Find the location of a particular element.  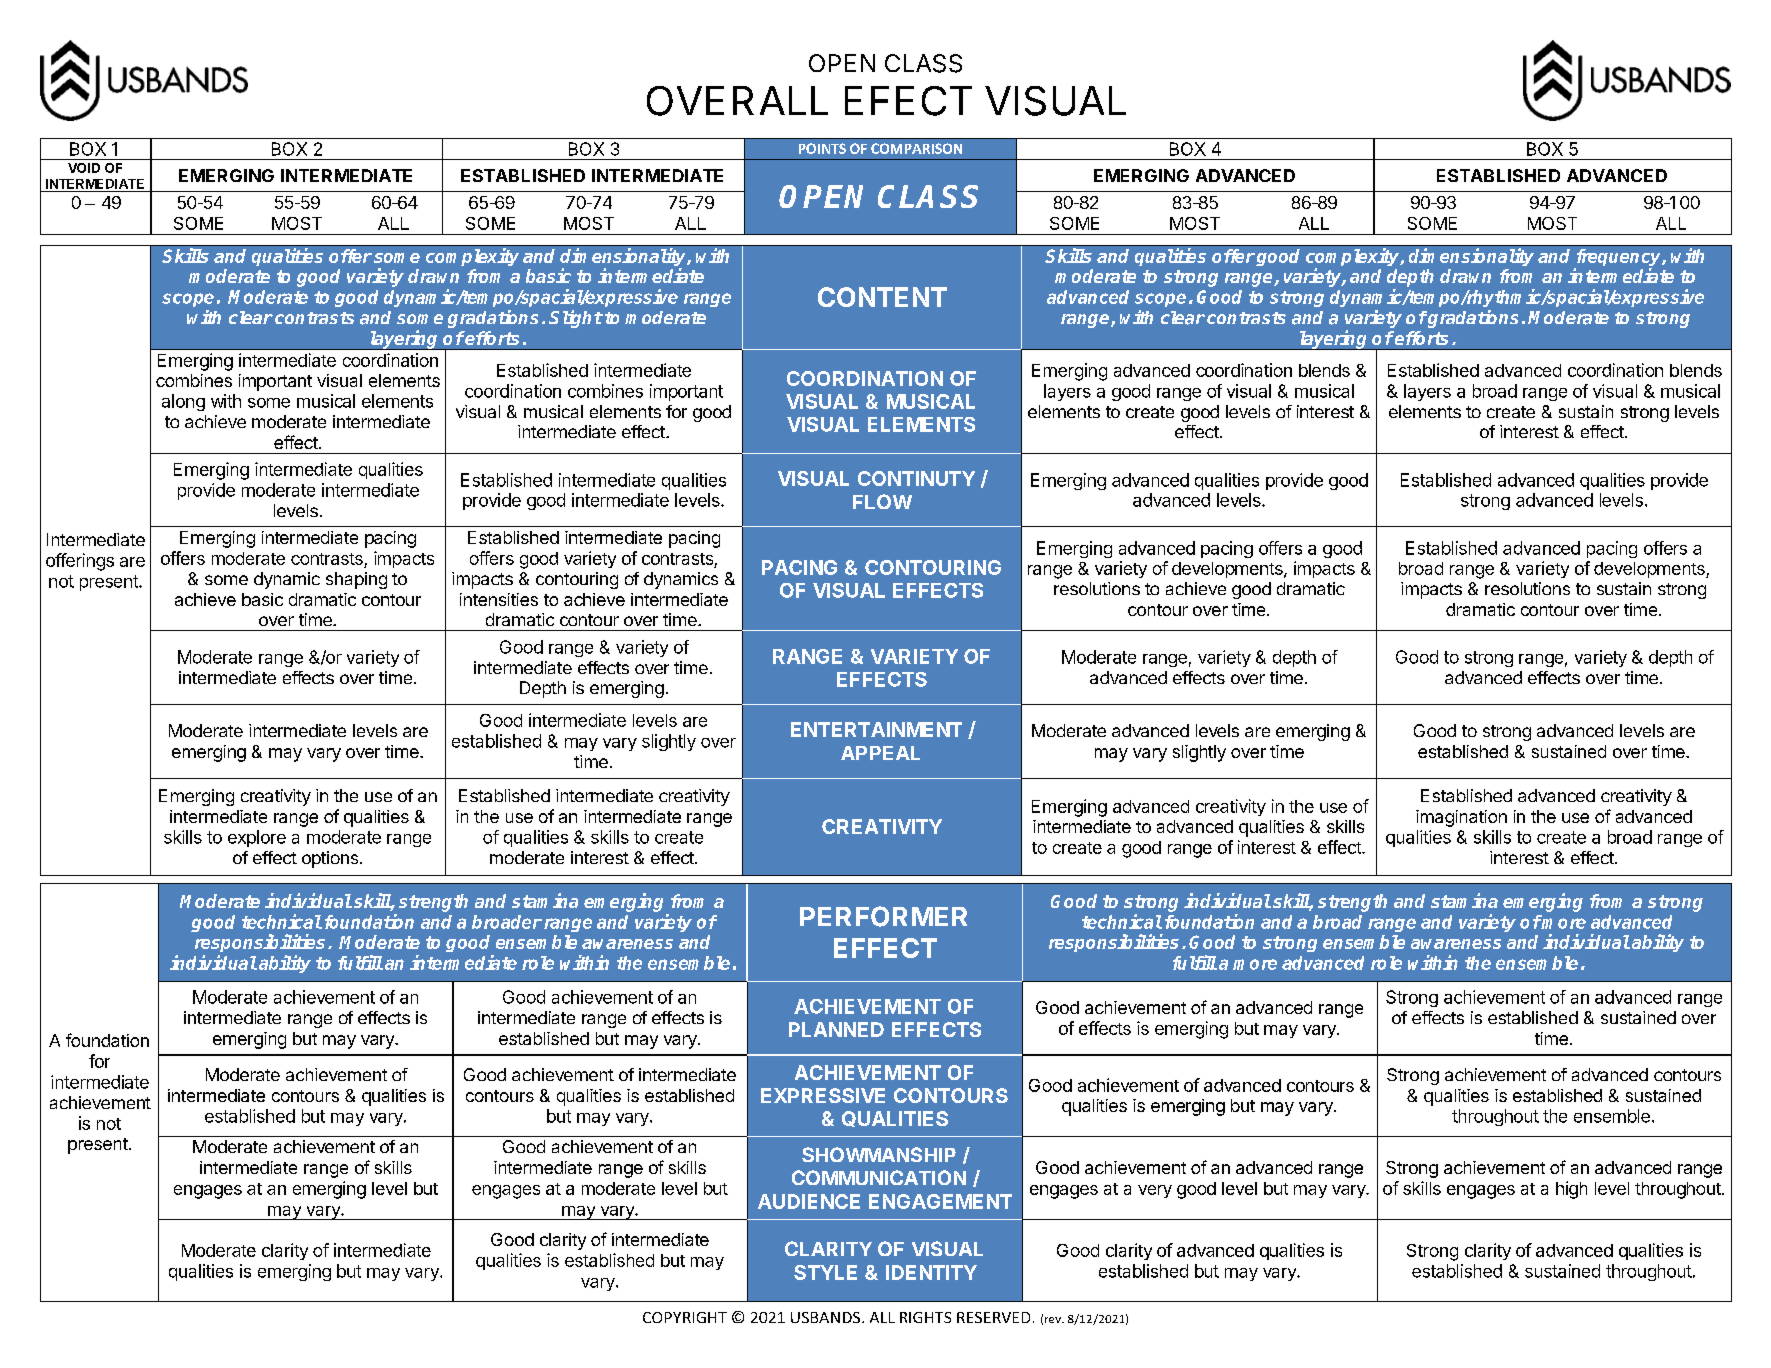

CONTENT is located at coordinates (882, 297).
